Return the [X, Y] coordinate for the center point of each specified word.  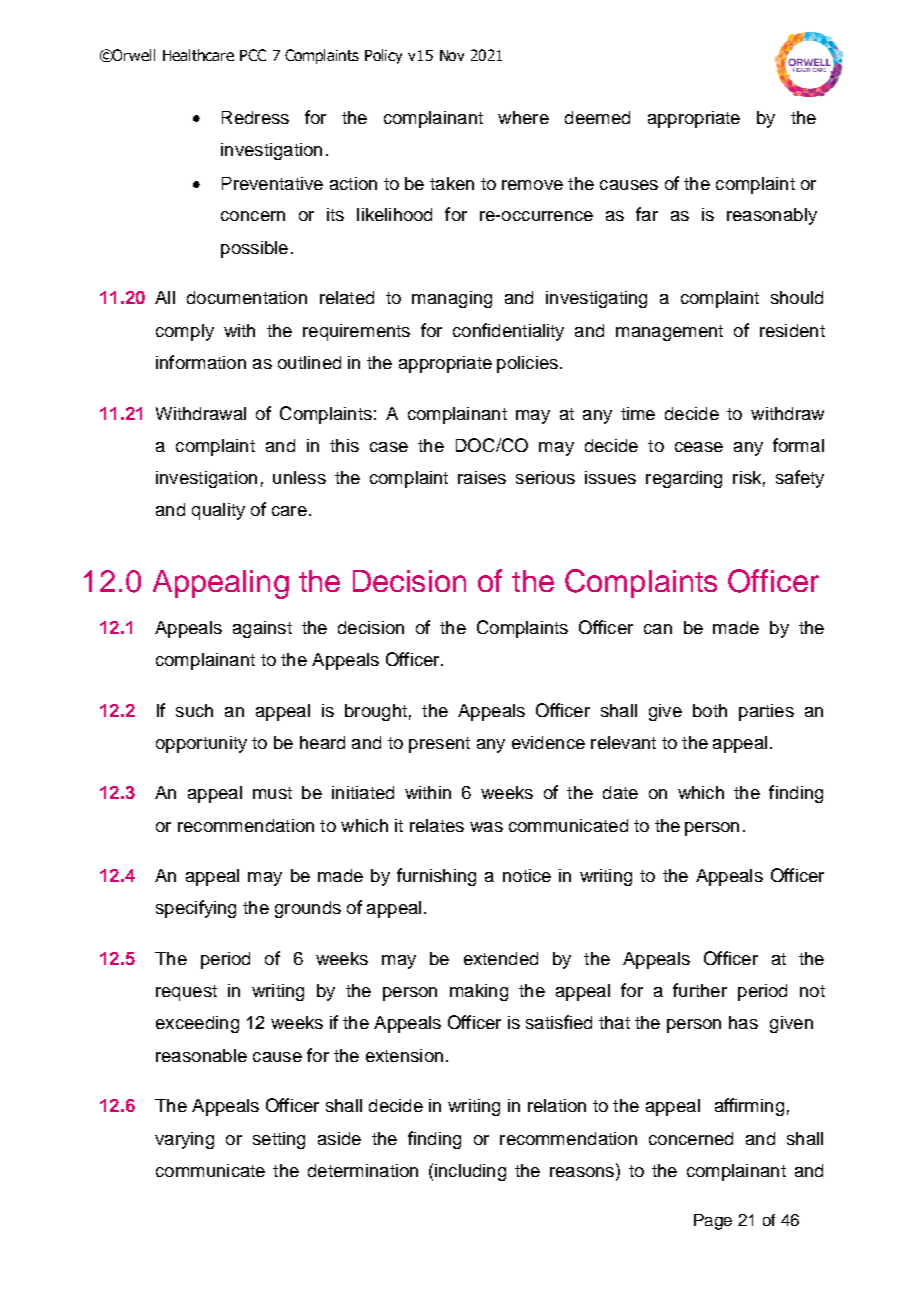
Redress [255, 117]
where [523, 117]
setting [279, 1140]
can [658, 629]
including [470, 1172]
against [262, 629]
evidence [548, 742]
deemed [597, 117]
